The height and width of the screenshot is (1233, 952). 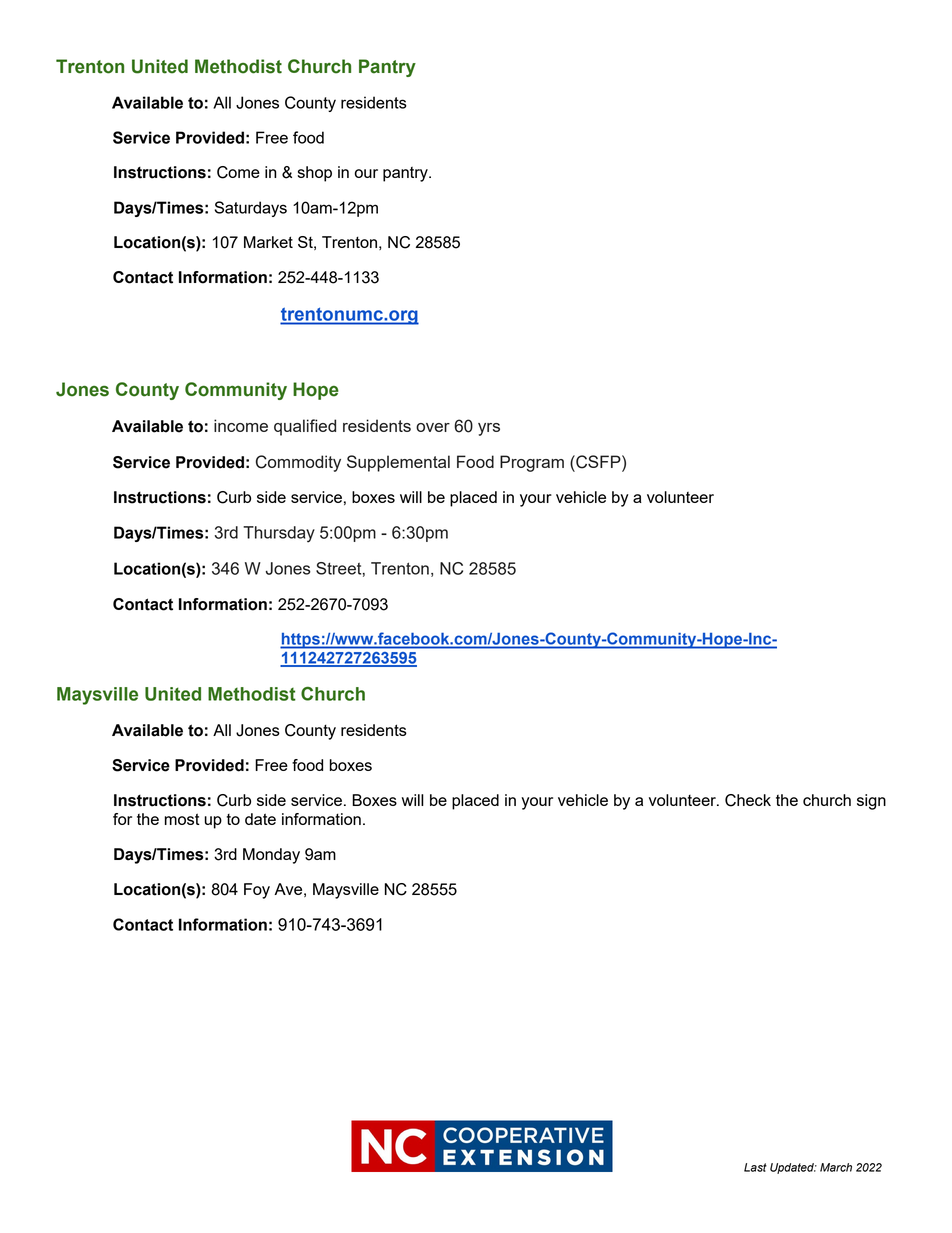 I want to click on Monday, so click(x=271, y=856).
